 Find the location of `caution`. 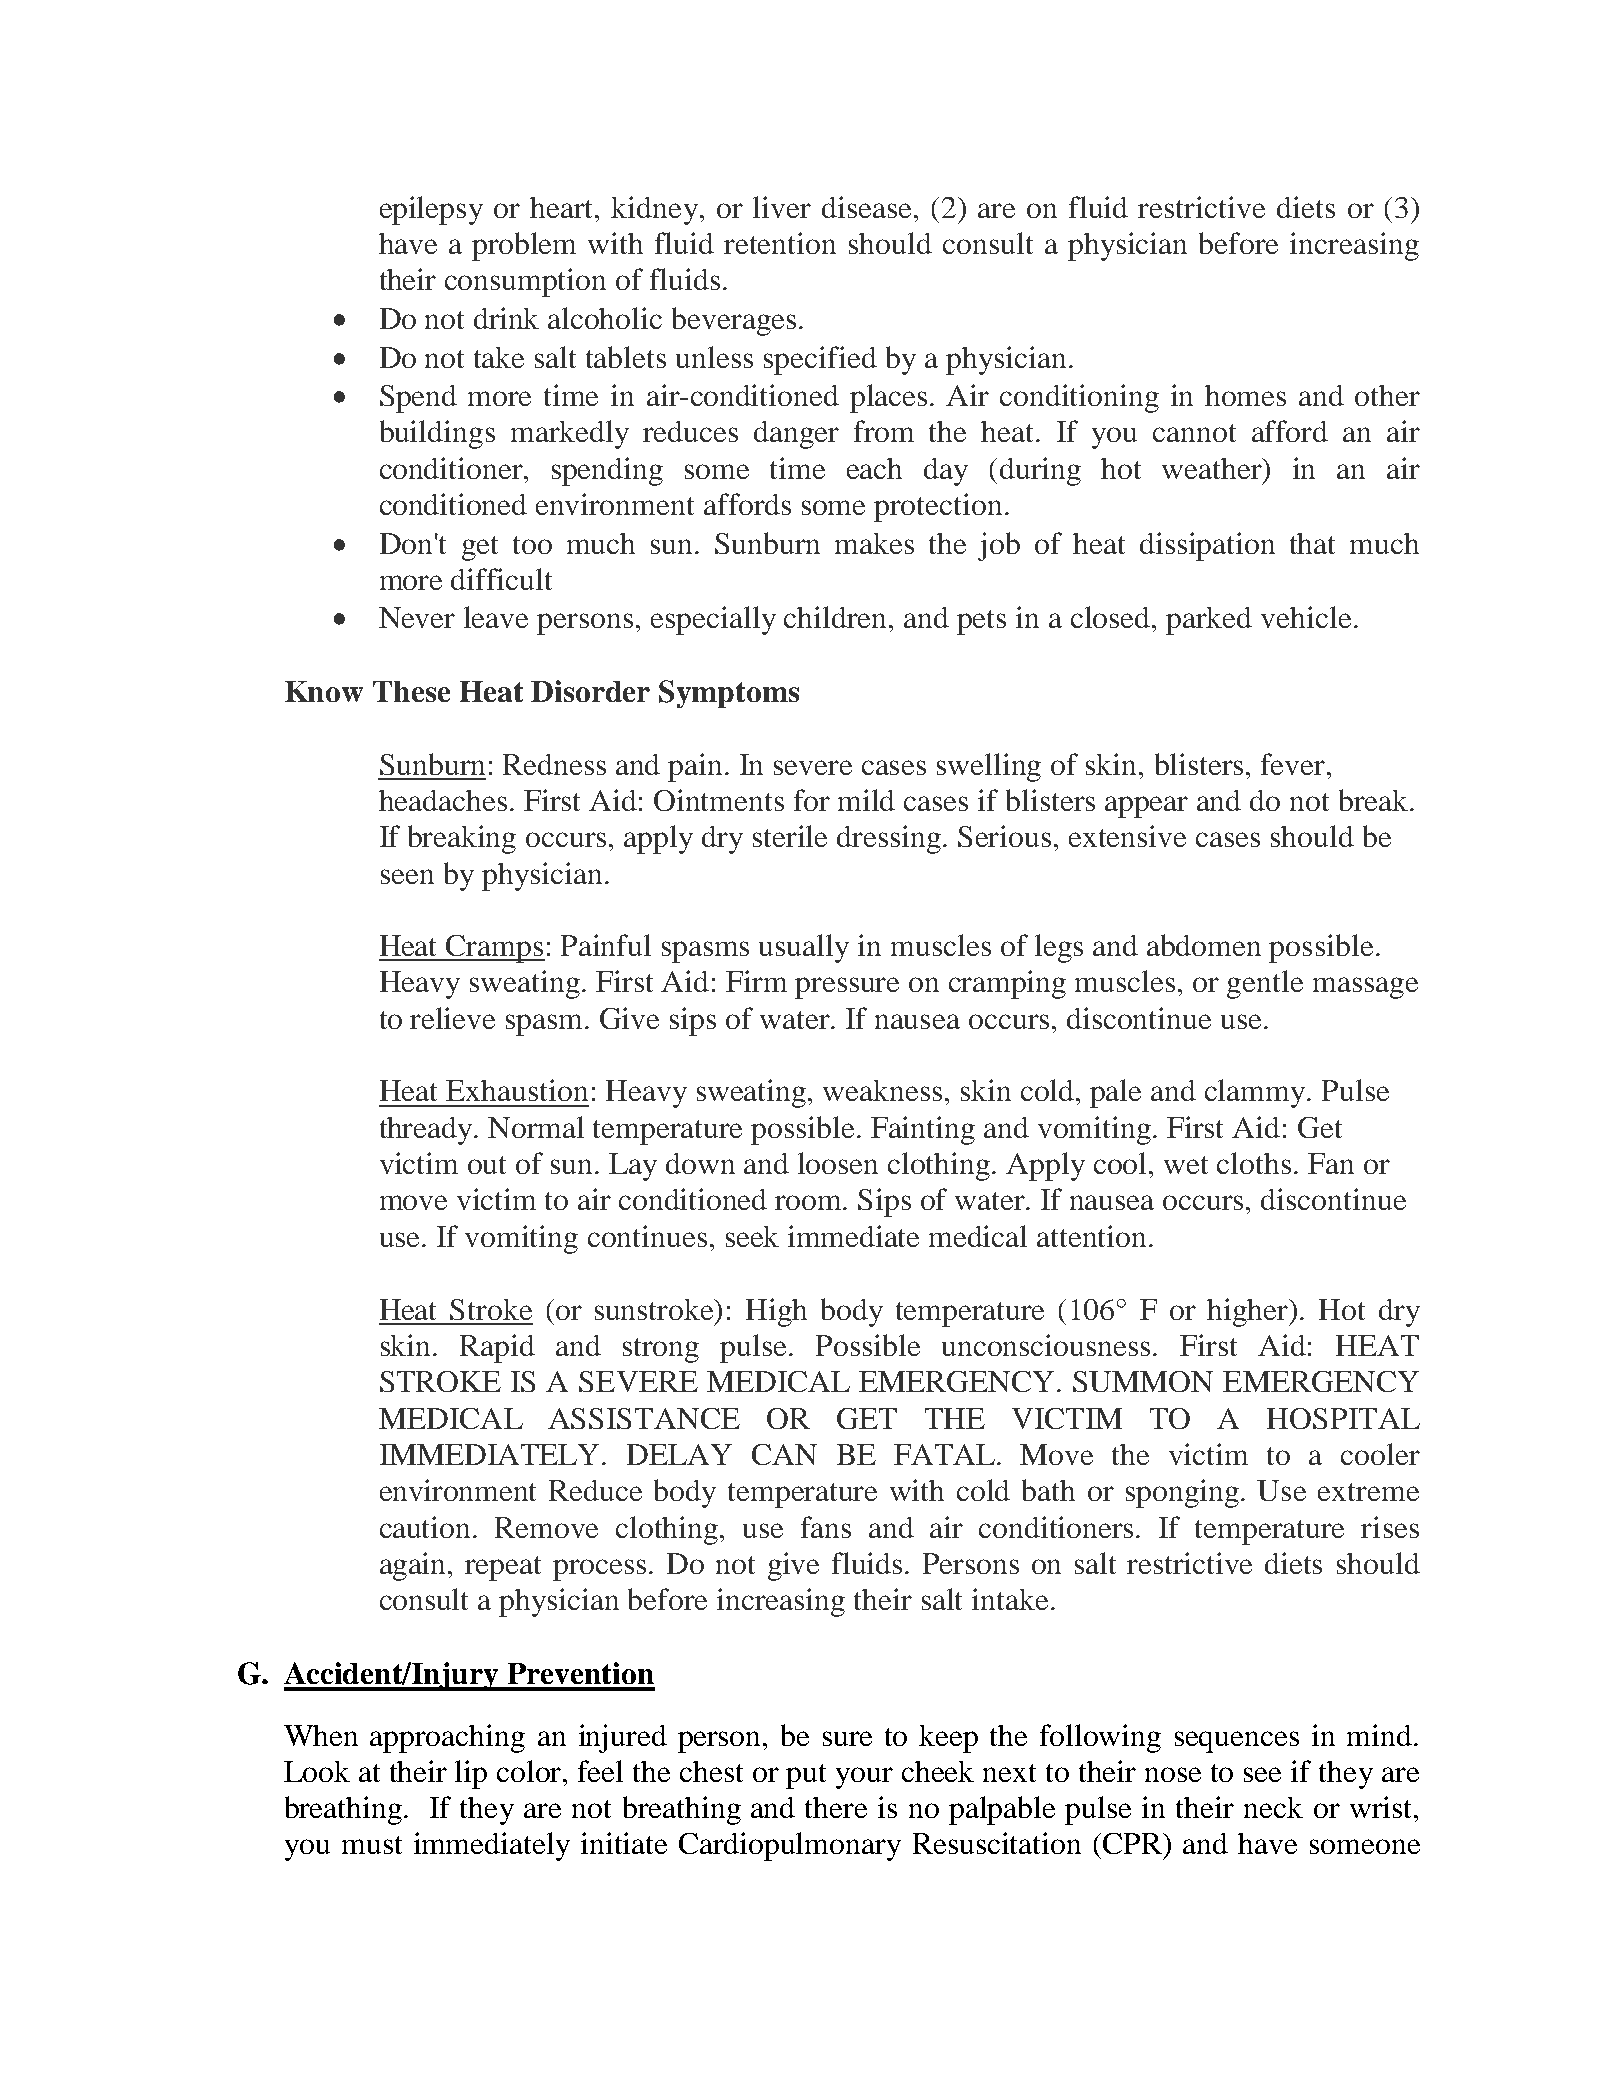

caution is located at coordinates (427, 1527).
